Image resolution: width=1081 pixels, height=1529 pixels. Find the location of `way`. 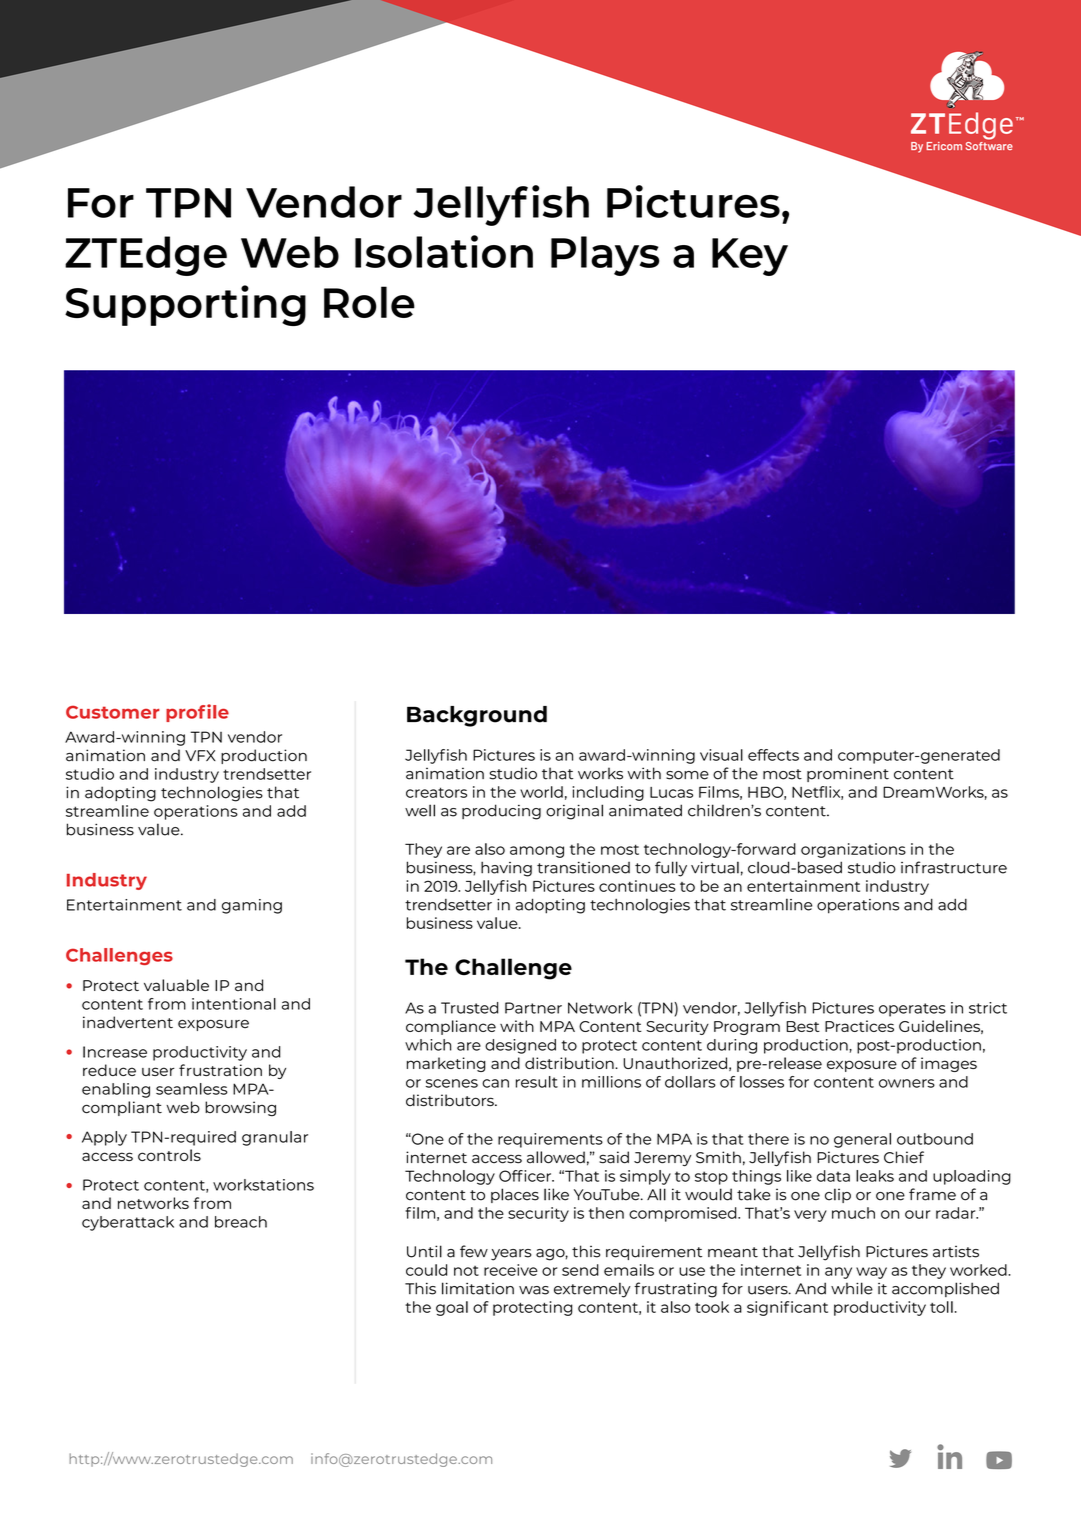

way is located at coordinates (871, 1273).
